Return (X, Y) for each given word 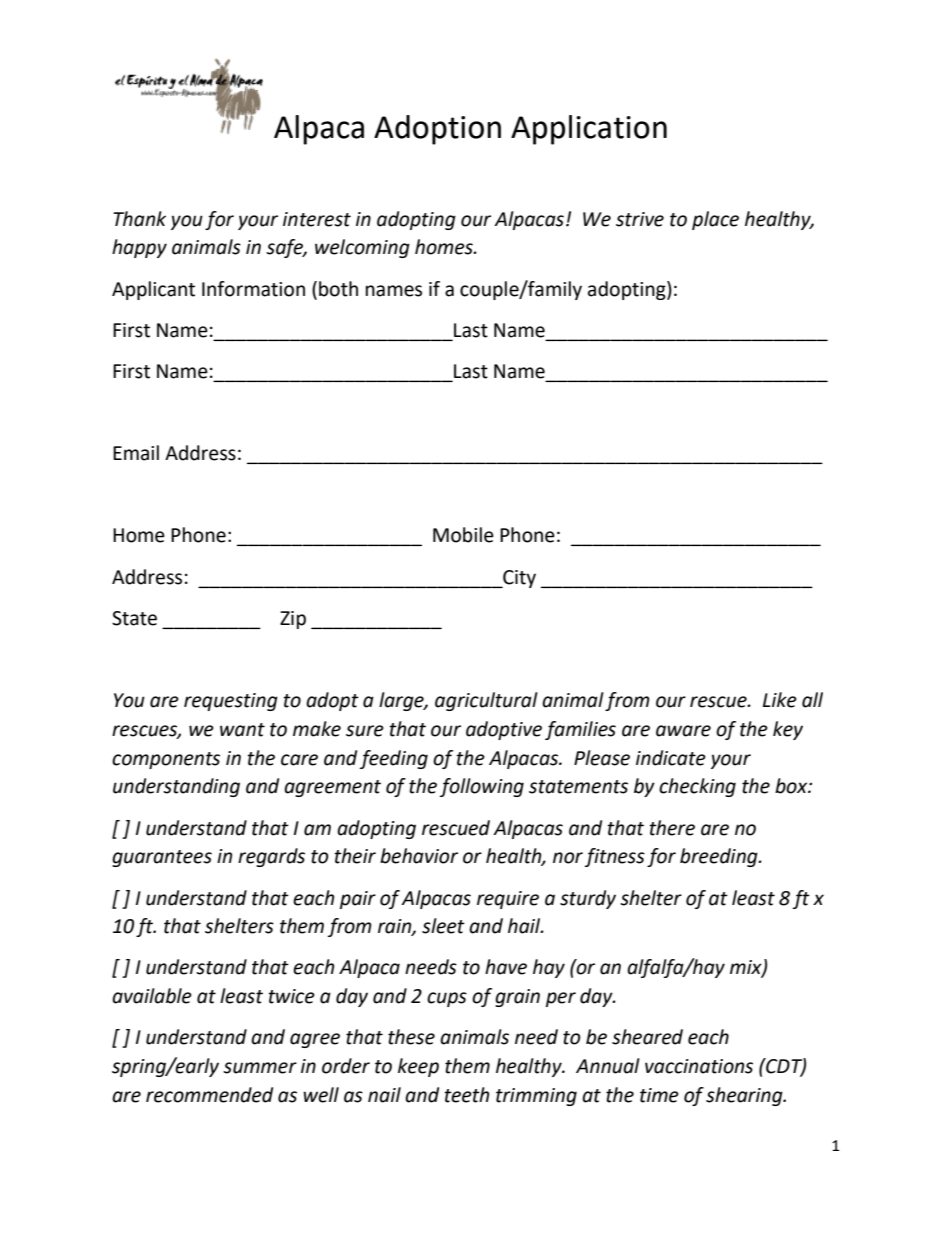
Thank (139, 219)
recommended (209, 1095)
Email (136, 453)
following (482, 787)
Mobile (463, 535)
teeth (466, 1095)
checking (697, 787)
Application (589, 130)
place (715, 220)
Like (780, 700)
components (166, 760)
